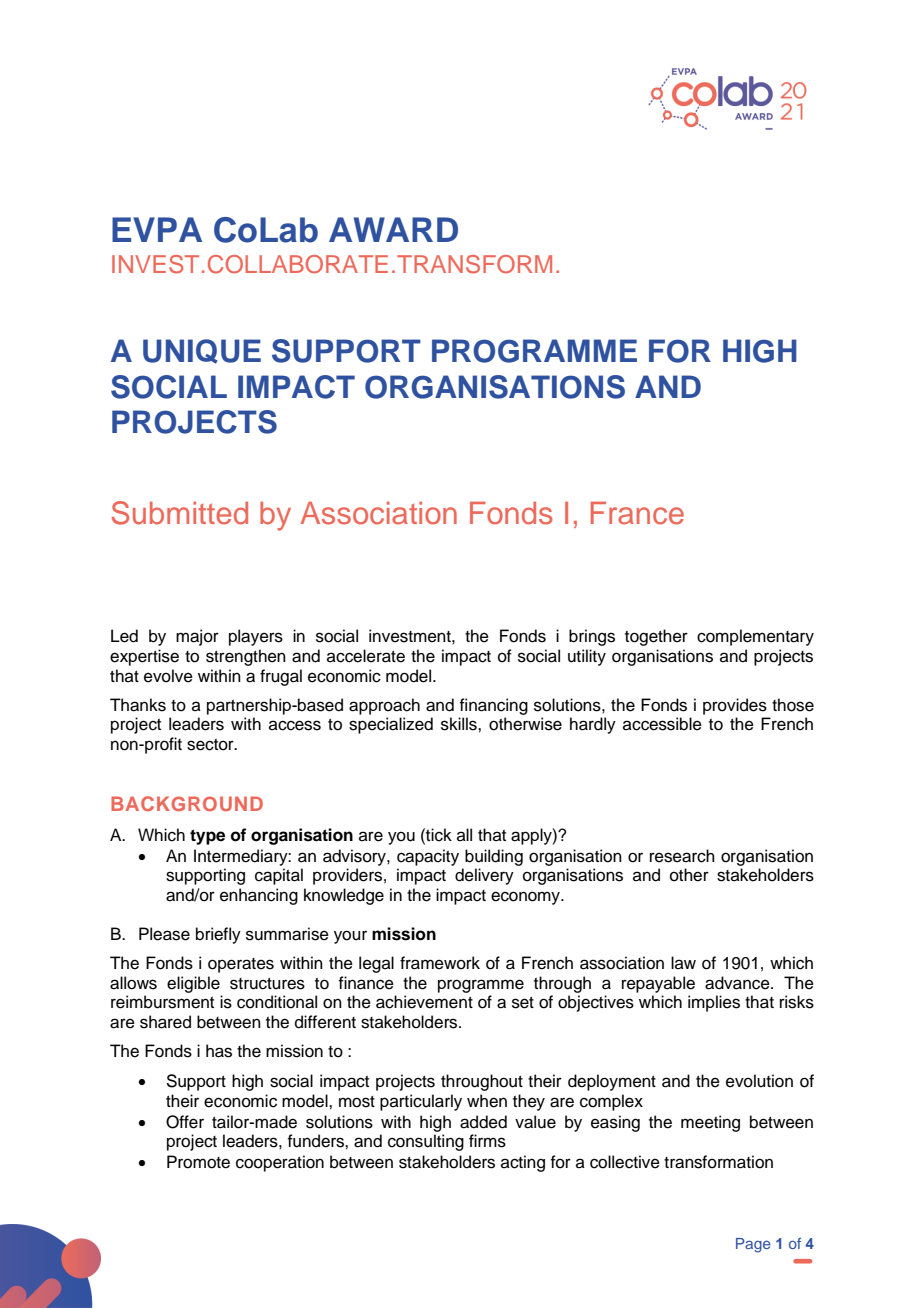 The height and width of the screenshot is (1309, 924). What do you see at coordinates (198, 1162) in the screenshot?
I see `Promote` at bounding box center [198, 1162].
